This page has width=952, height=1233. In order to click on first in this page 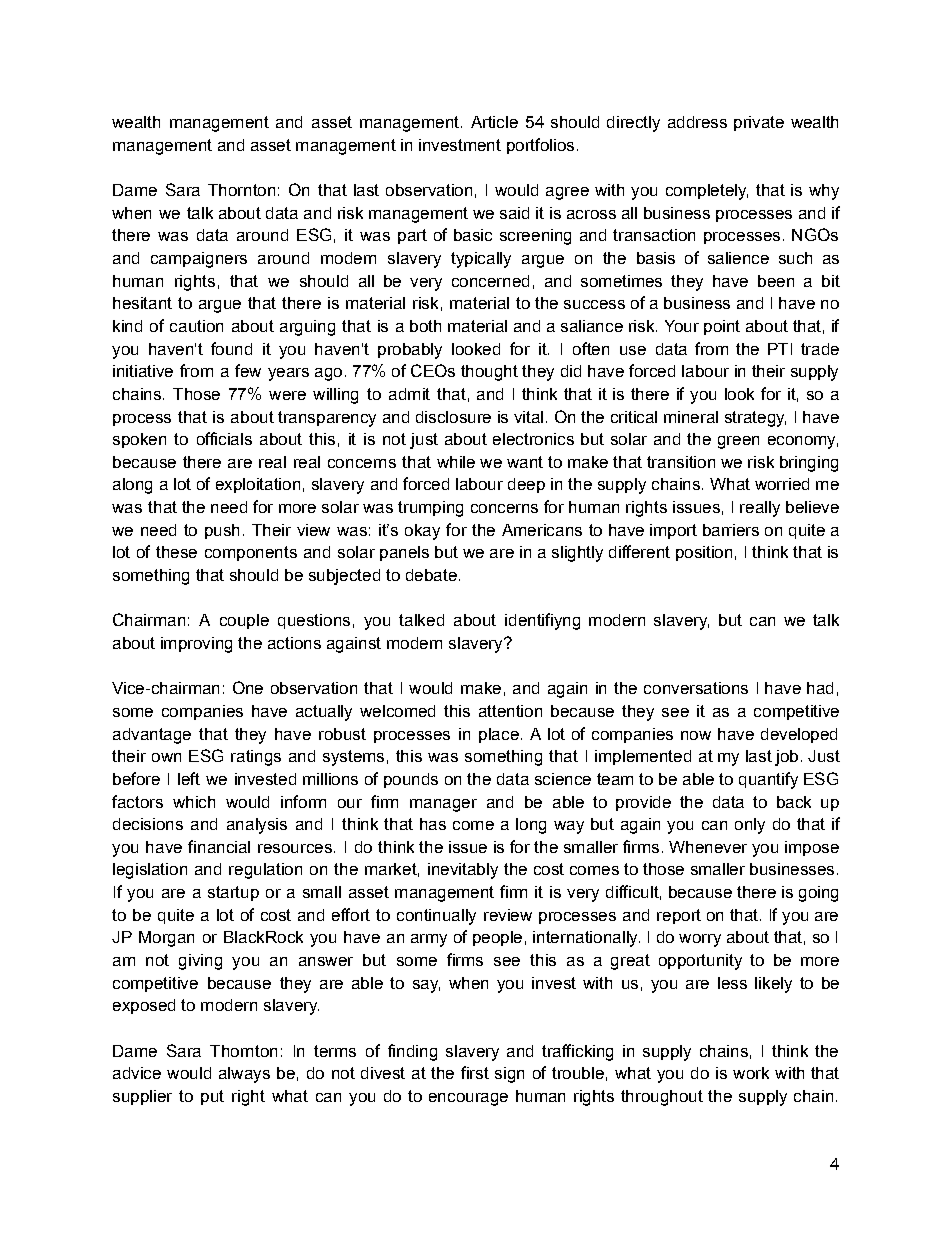, I will do `click(475, 1072)`.
